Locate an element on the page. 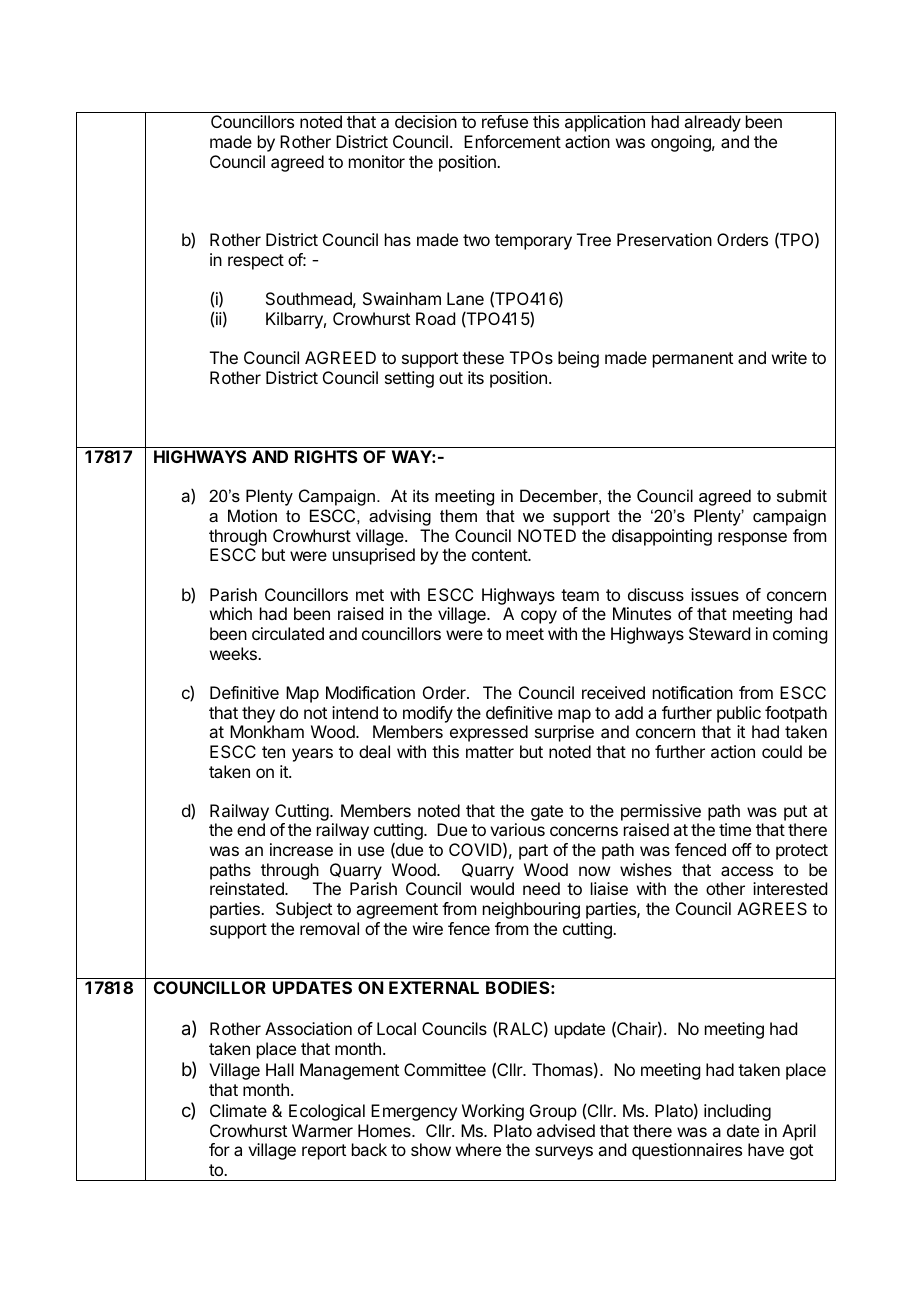 This page has width=924, height=1308. various is located at coordinates (517, 829).
